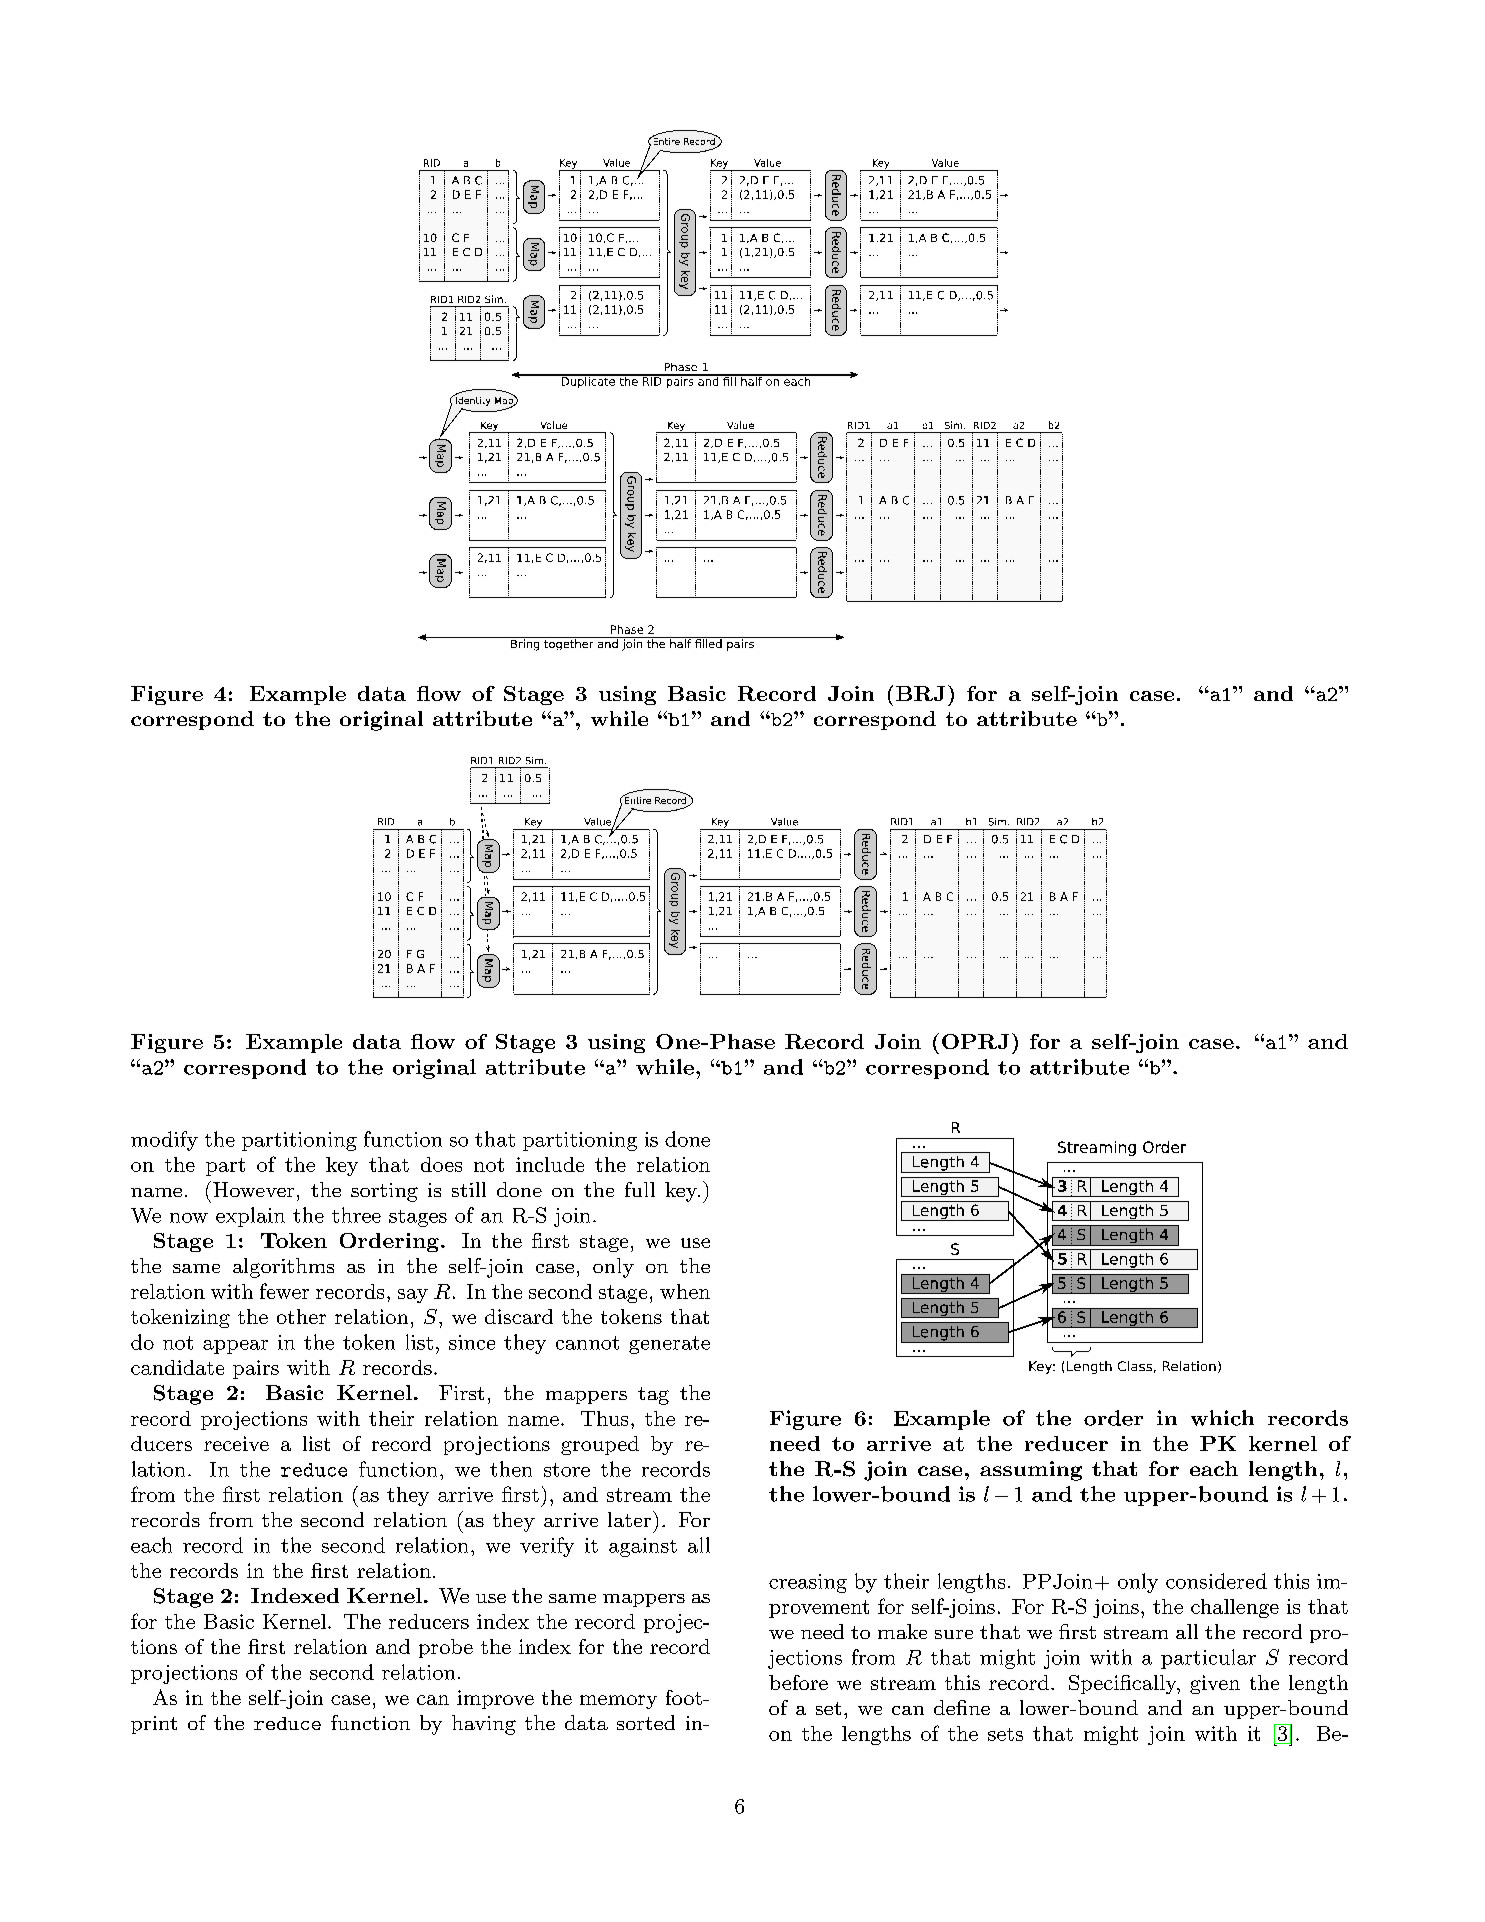 This page has height=1922, width=1485. What do you see at coordinates (253, 1189) in the page?
I see `However` at bounding box center [253, 1189].
